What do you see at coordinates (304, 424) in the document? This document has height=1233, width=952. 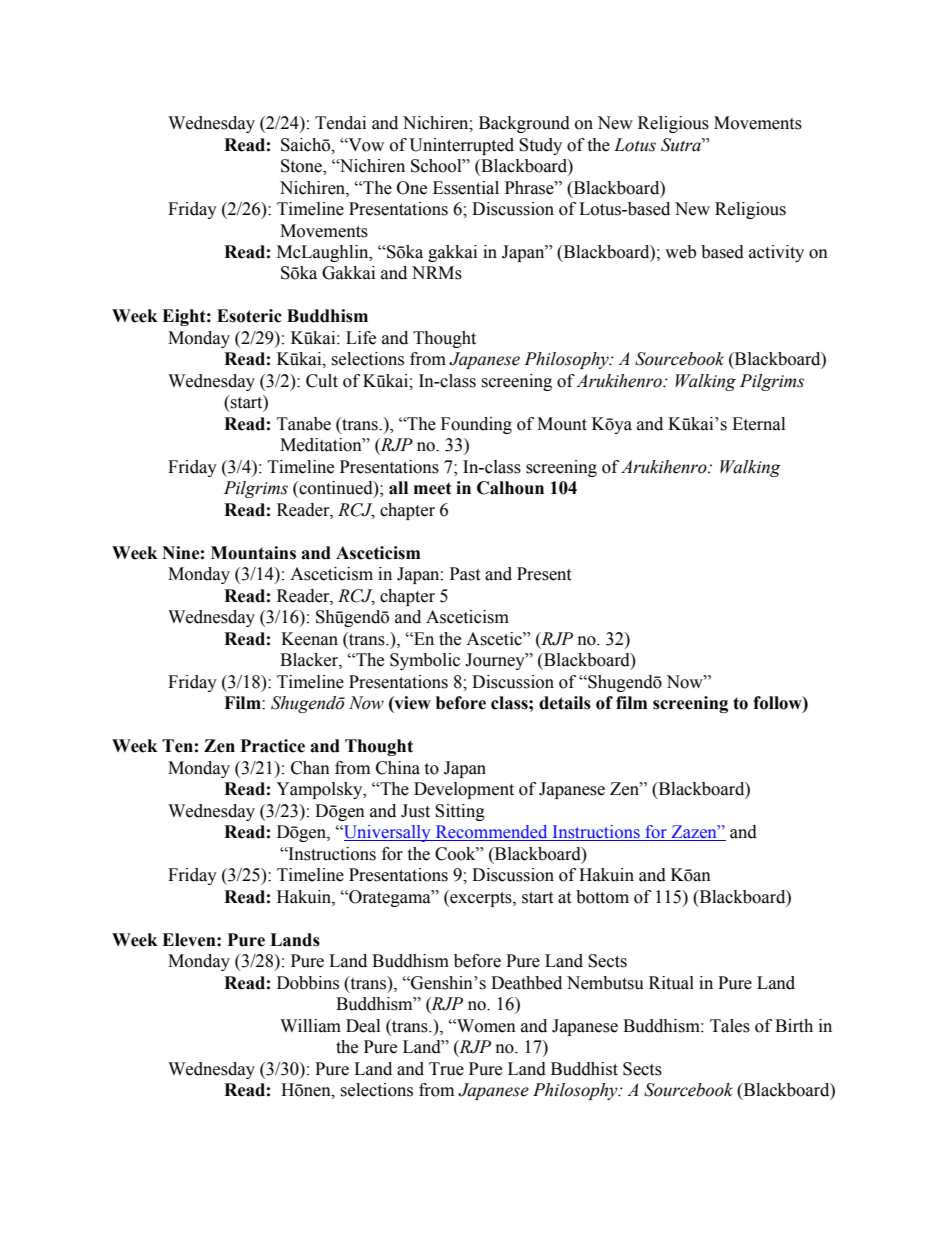 I see `Tanabe` at bounding box center [304, 424].
